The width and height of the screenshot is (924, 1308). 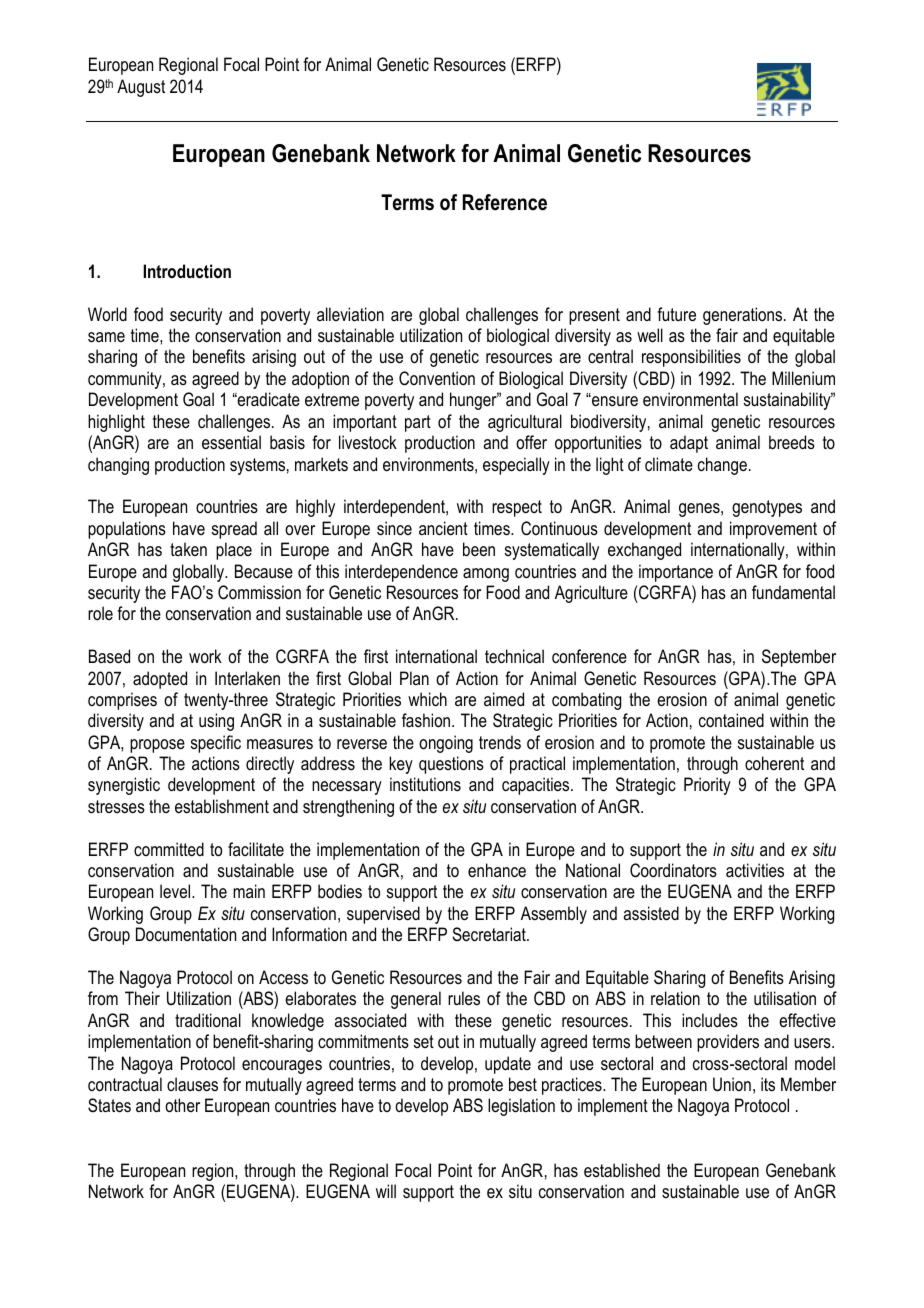 I want to click on other, so click(x=182, y=1105).
